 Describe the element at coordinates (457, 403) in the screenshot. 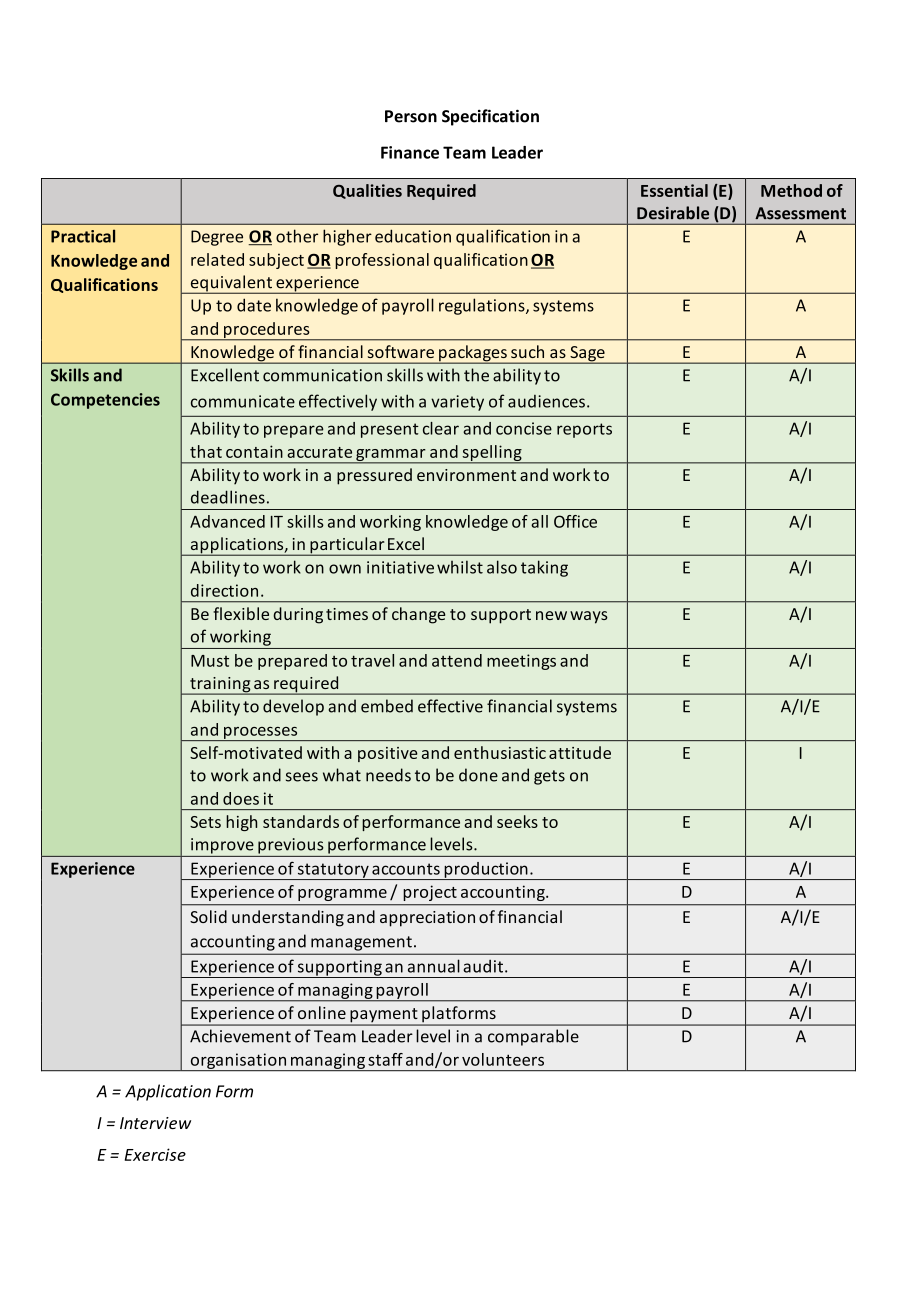

I see `variety` at that location.
